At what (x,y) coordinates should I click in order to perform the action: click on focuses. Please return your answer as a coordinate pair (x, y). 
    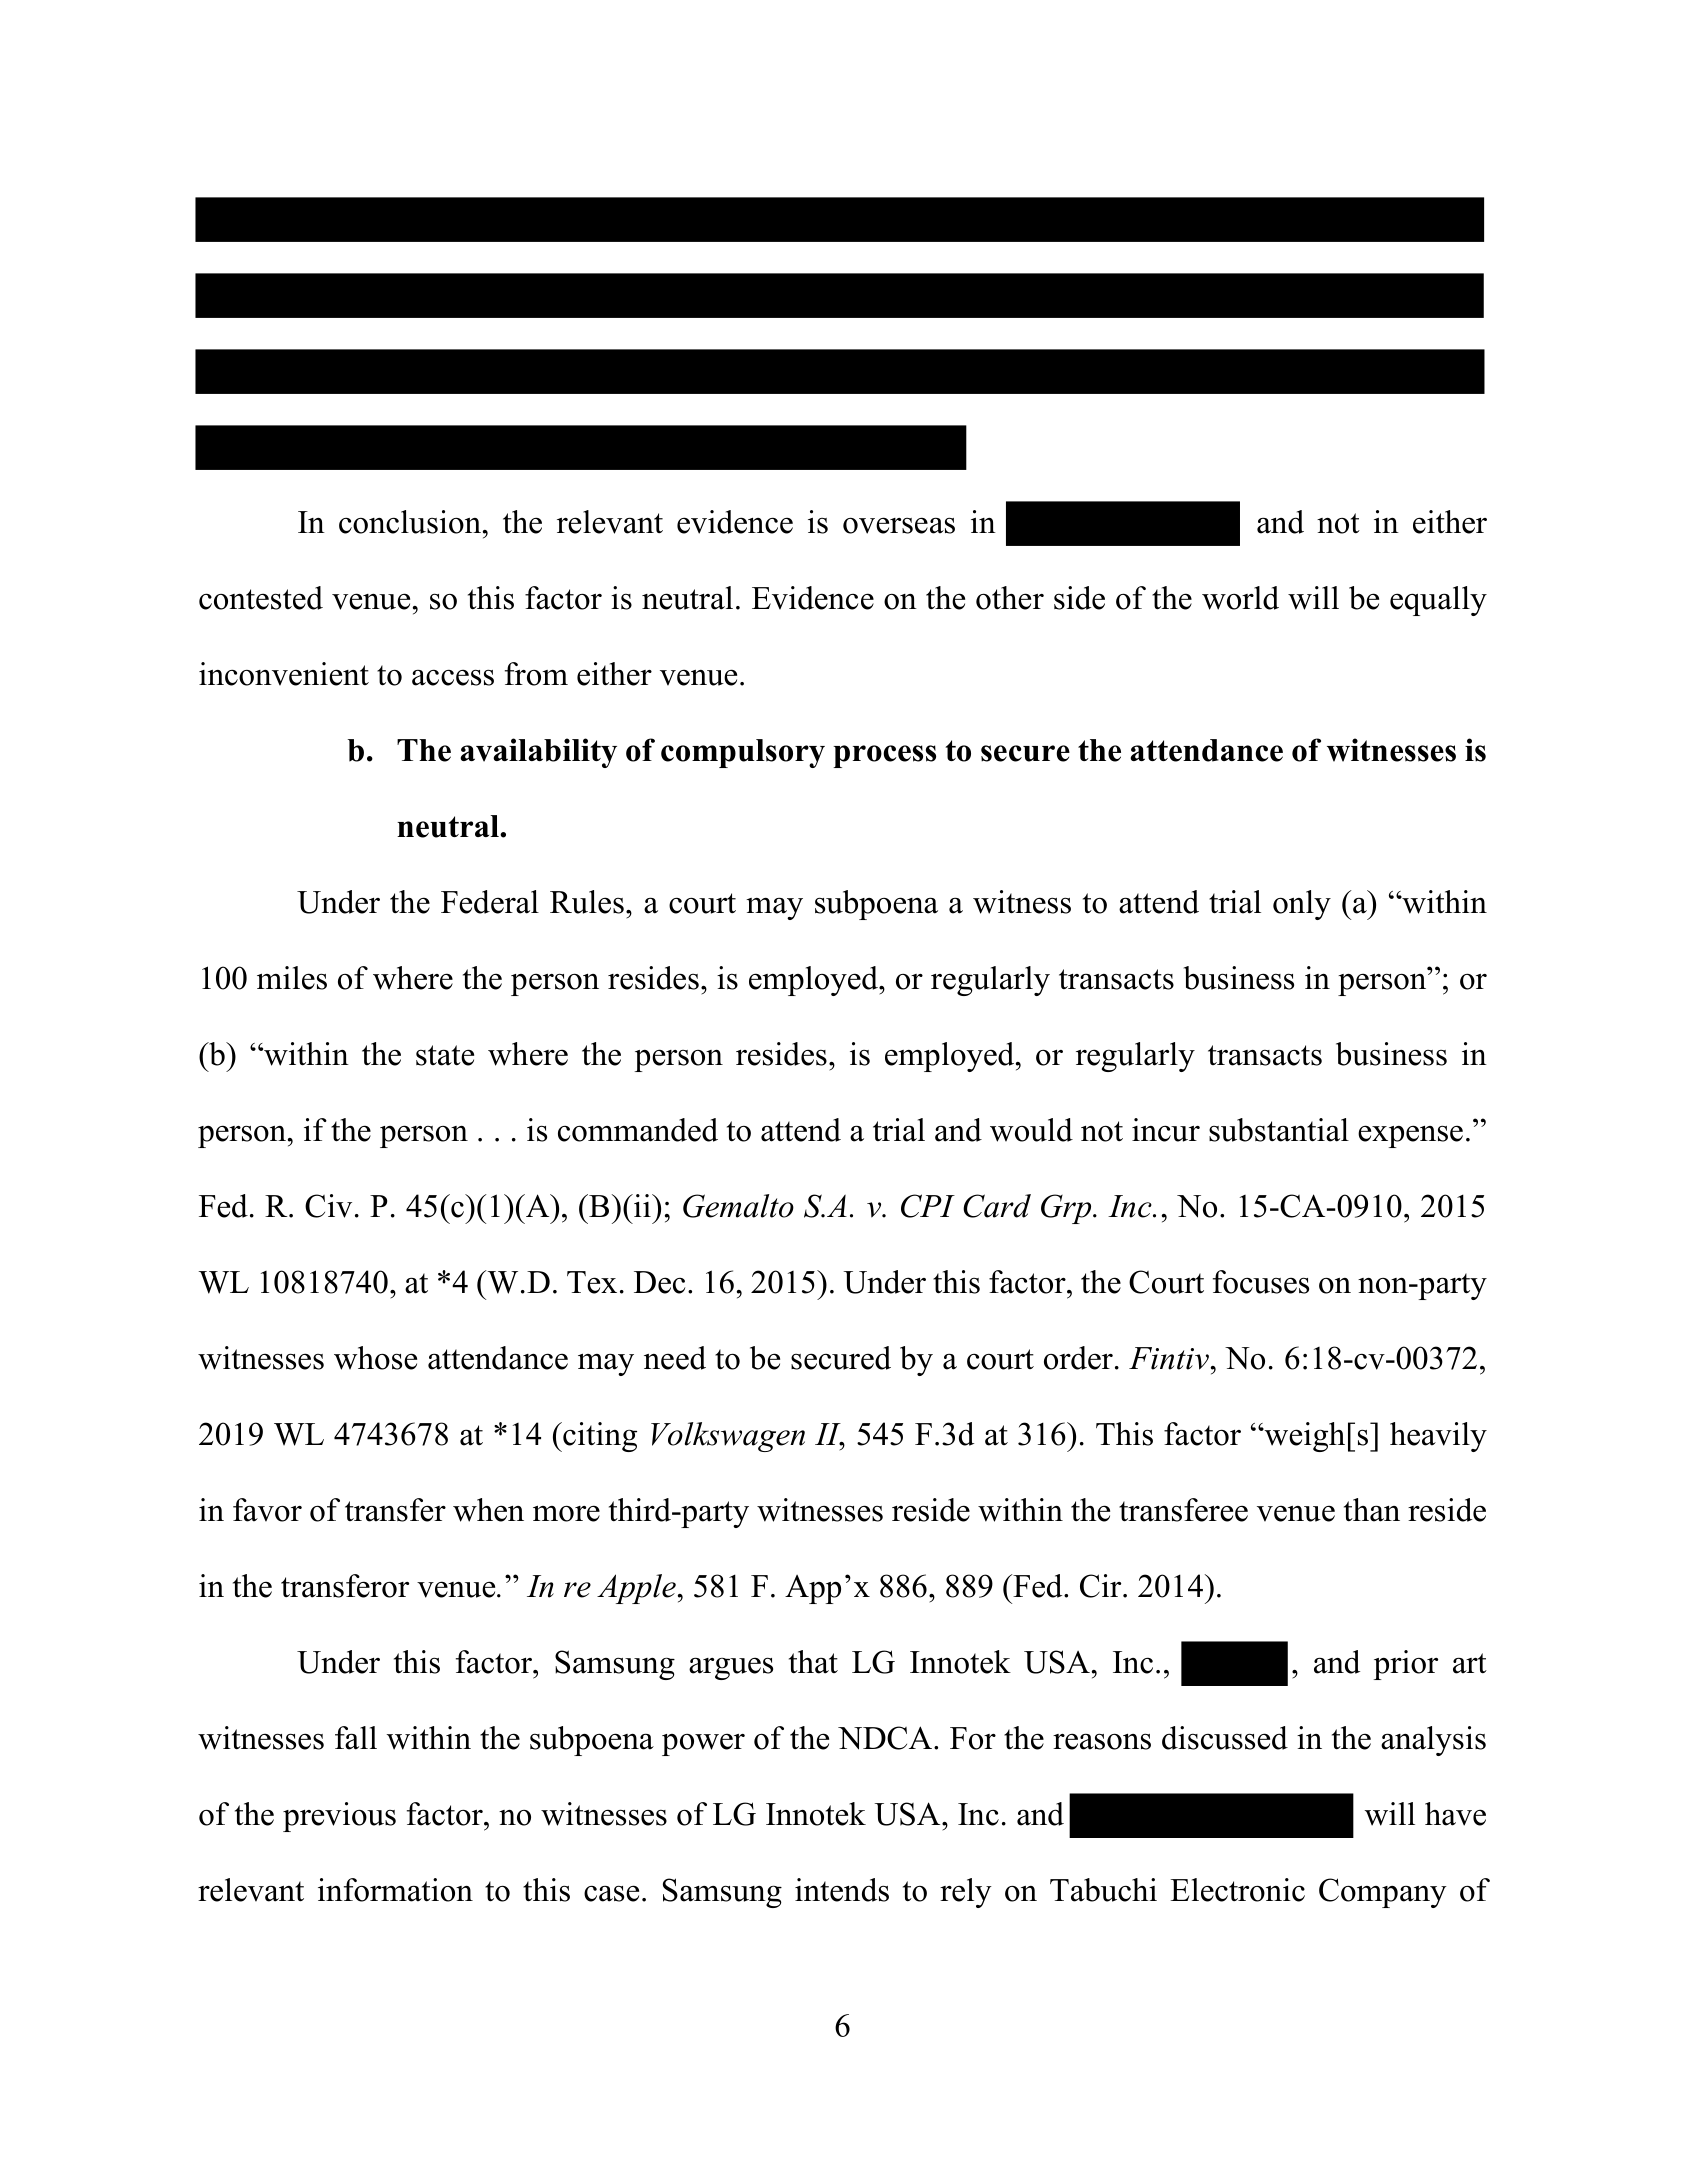
    Looking at the image, I should click on (1261, 1282).
